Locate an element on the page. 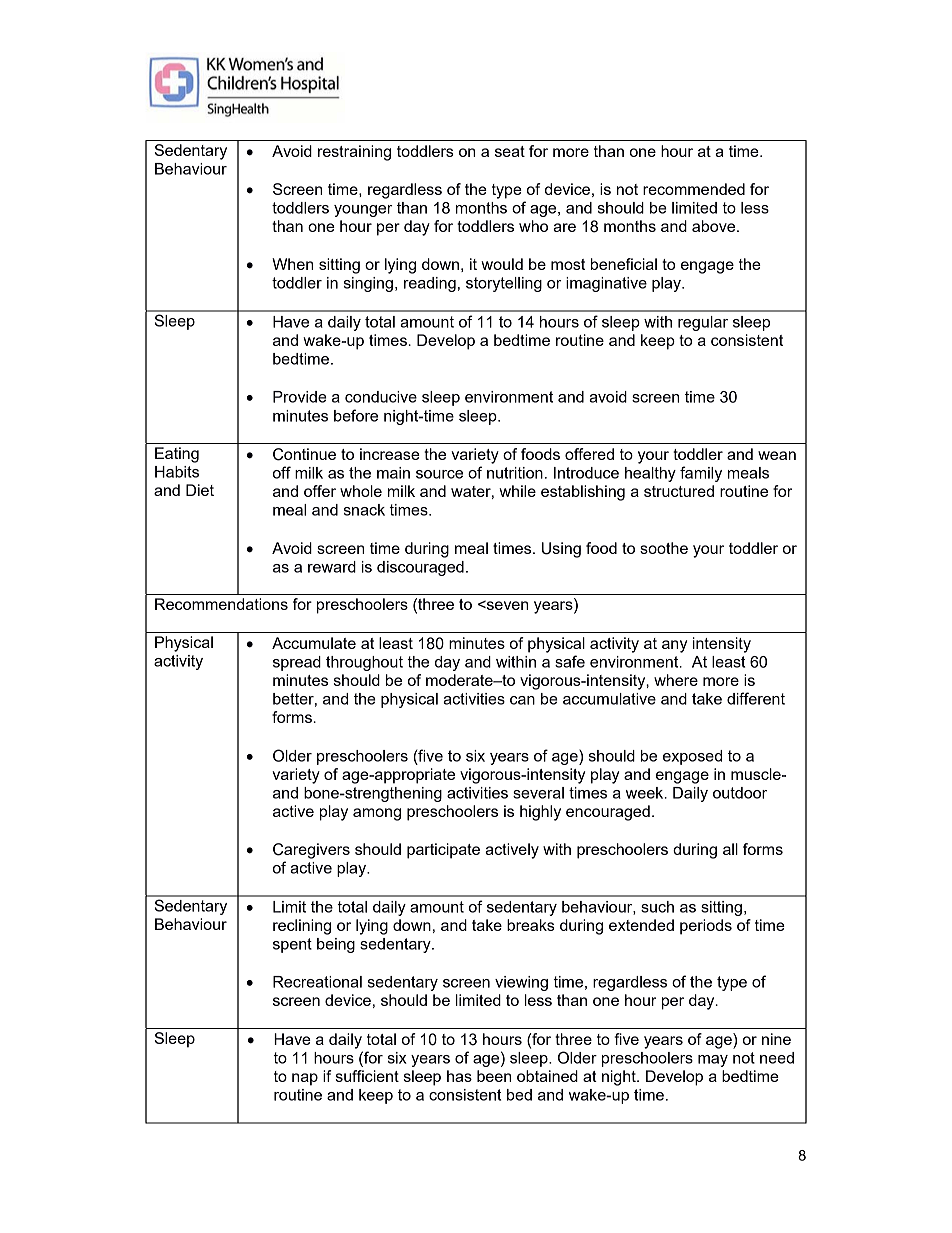  Diet is located at coordinates (200, 490).
